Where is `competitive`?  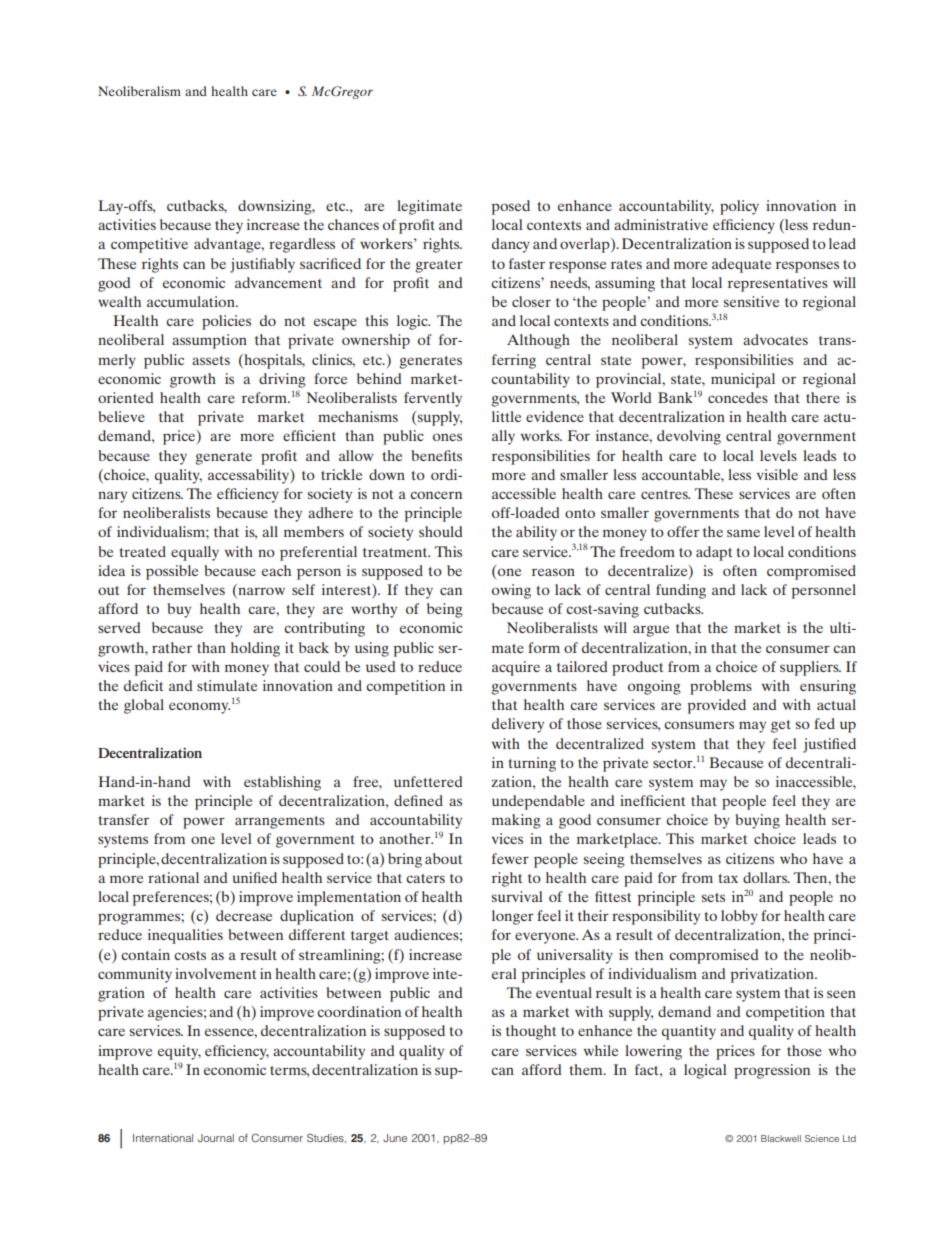 competitive is located at coordinates (149, 245).
